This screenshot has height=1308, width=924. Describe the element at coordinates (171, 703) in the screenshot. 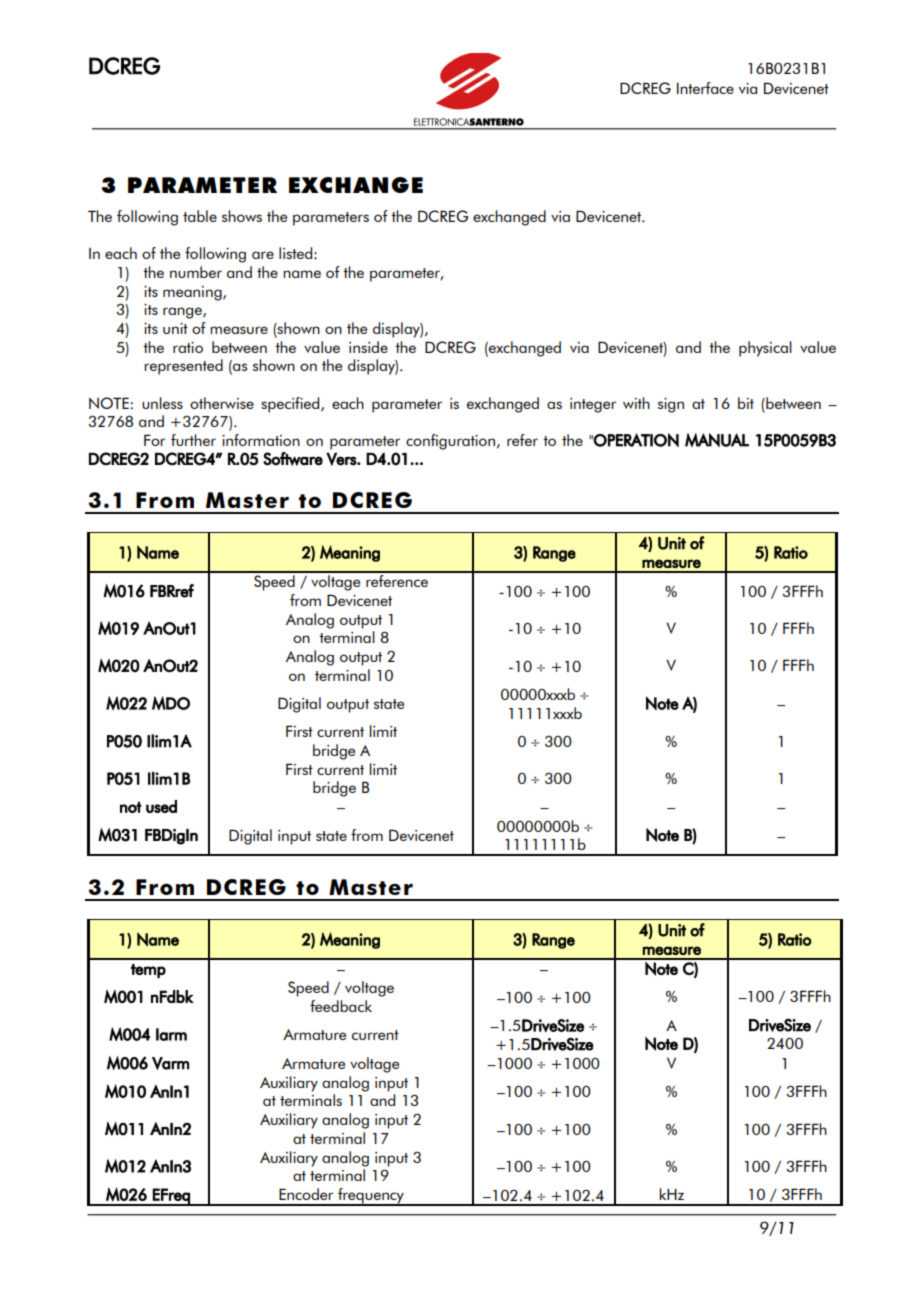

I see `MDO` at that location.
